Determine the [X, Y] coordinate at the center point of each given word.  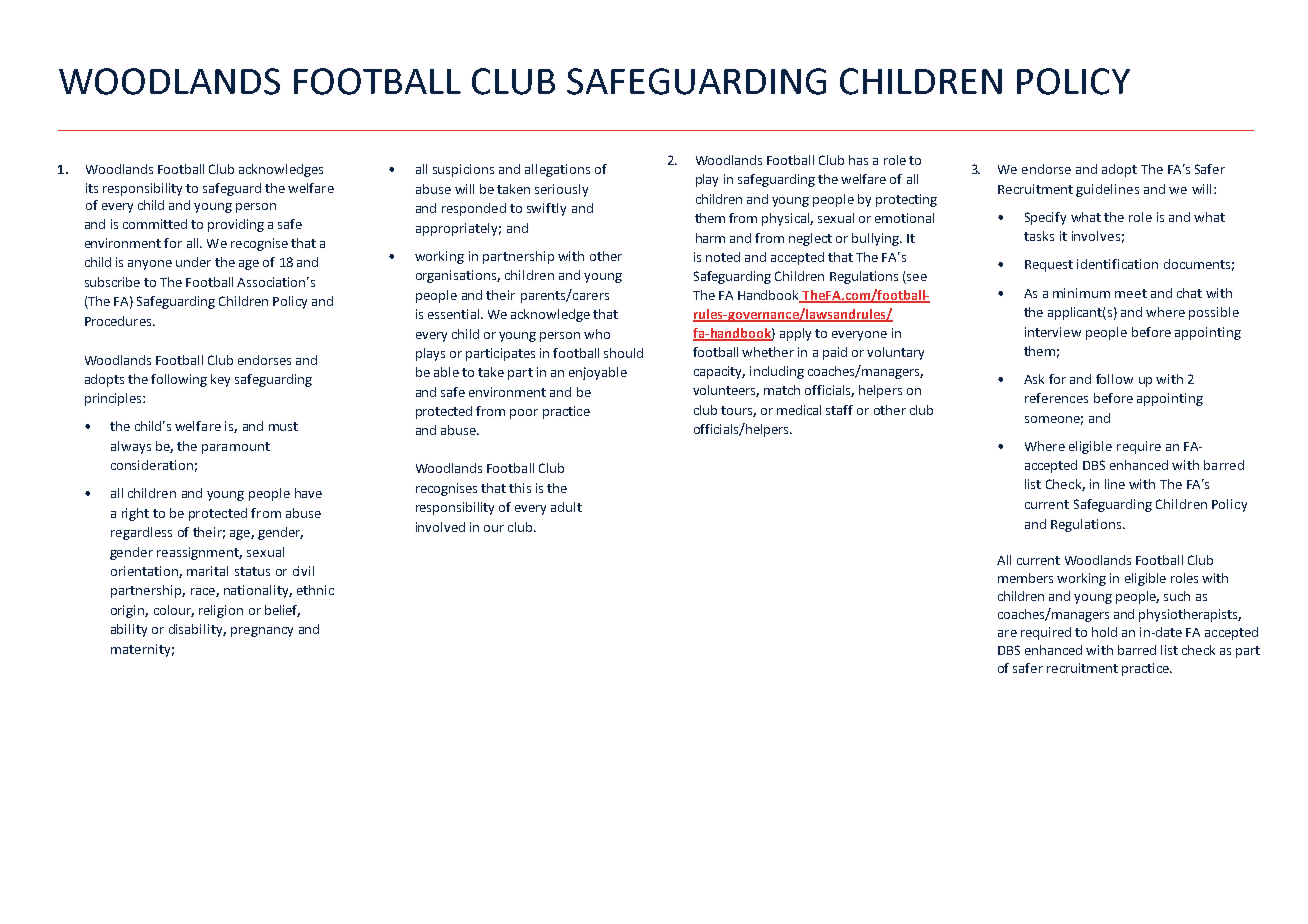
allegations [557, 170]
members [1025, 578]
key [220, 380]
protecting [906, 200]
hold [1104, 632]
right [135, 514]
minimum [1081, 293]
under [193, 262]
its [92, 188]
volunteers [726, 391]
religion [221, 611]
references [1056, 398]
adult [566, 507]
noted [723, 257]
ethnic [315, 590]
